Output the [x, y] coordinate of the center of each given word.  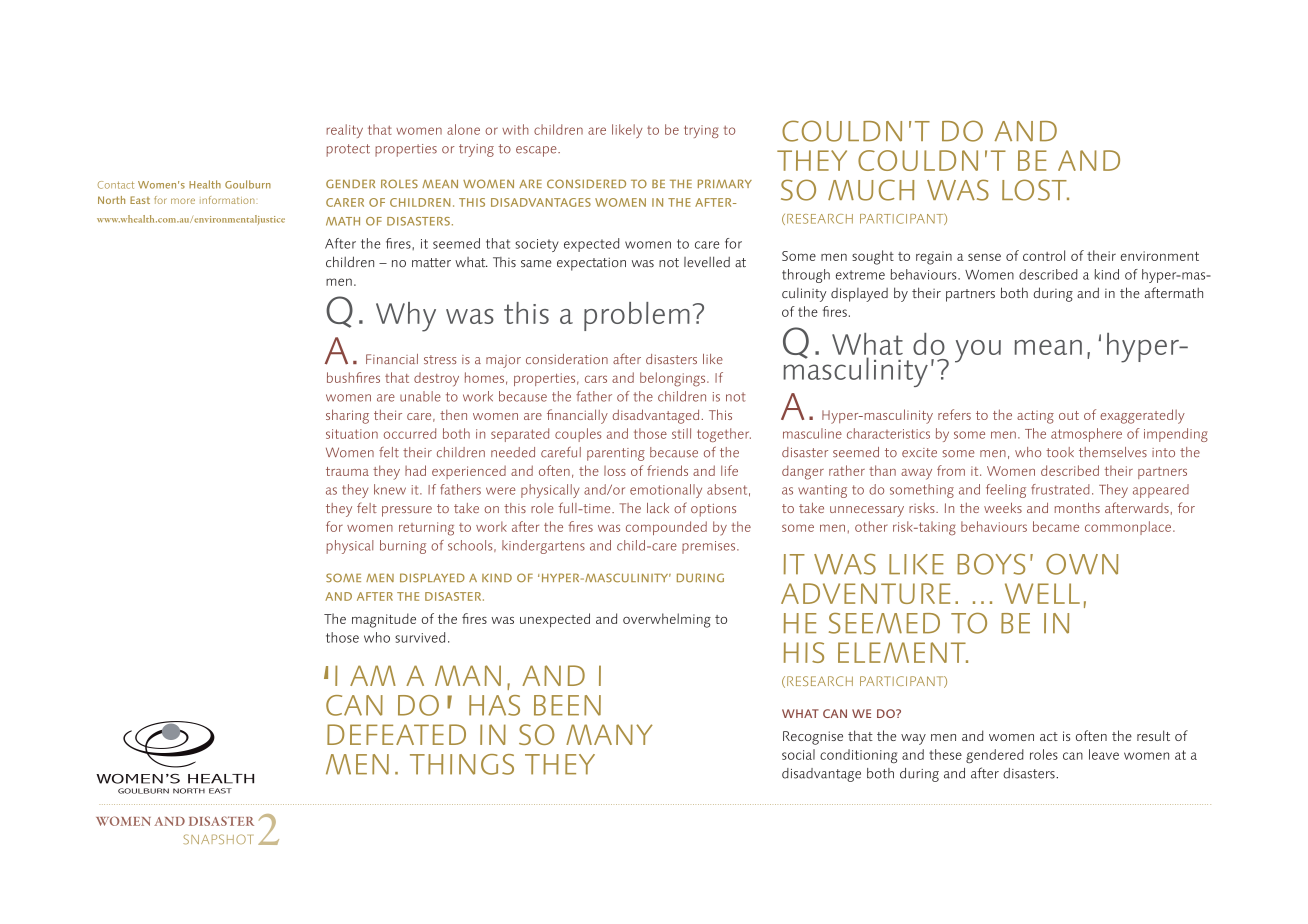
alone [463, 129]
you [978, 351]
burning [403, 547]
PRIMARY [725, 183]
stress [440, 359]
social [798, 754]
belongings [674, 379]
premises [710, 547]
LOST [1035, 190]
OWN [1082, 564]
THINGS [462, 764]
